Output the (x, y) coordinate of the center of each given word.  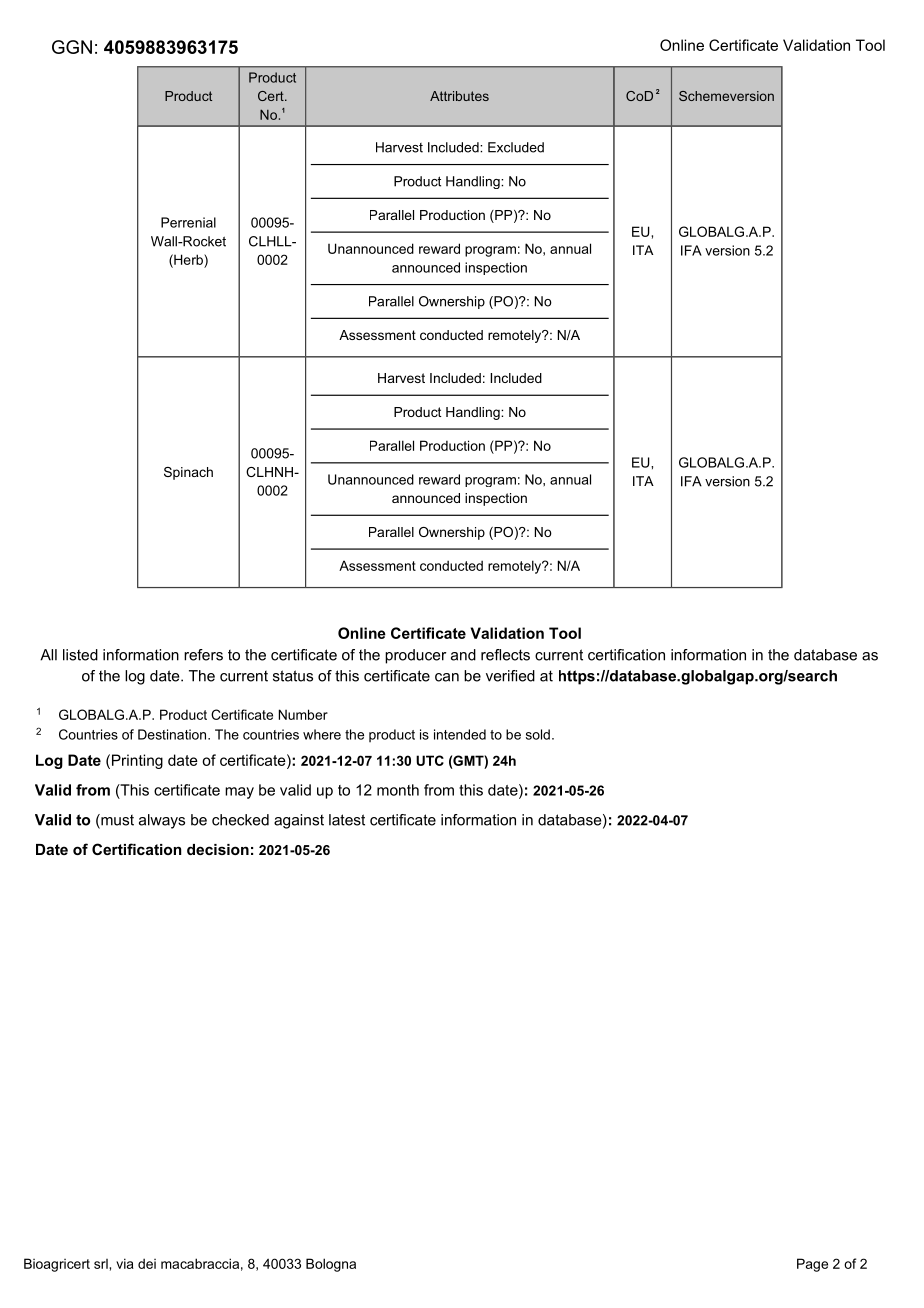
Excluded (516, 147)
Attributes (459, 96)
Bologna (331, 1265)
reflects (505, 655)
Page (812, 1265)
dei (147, 1263)
